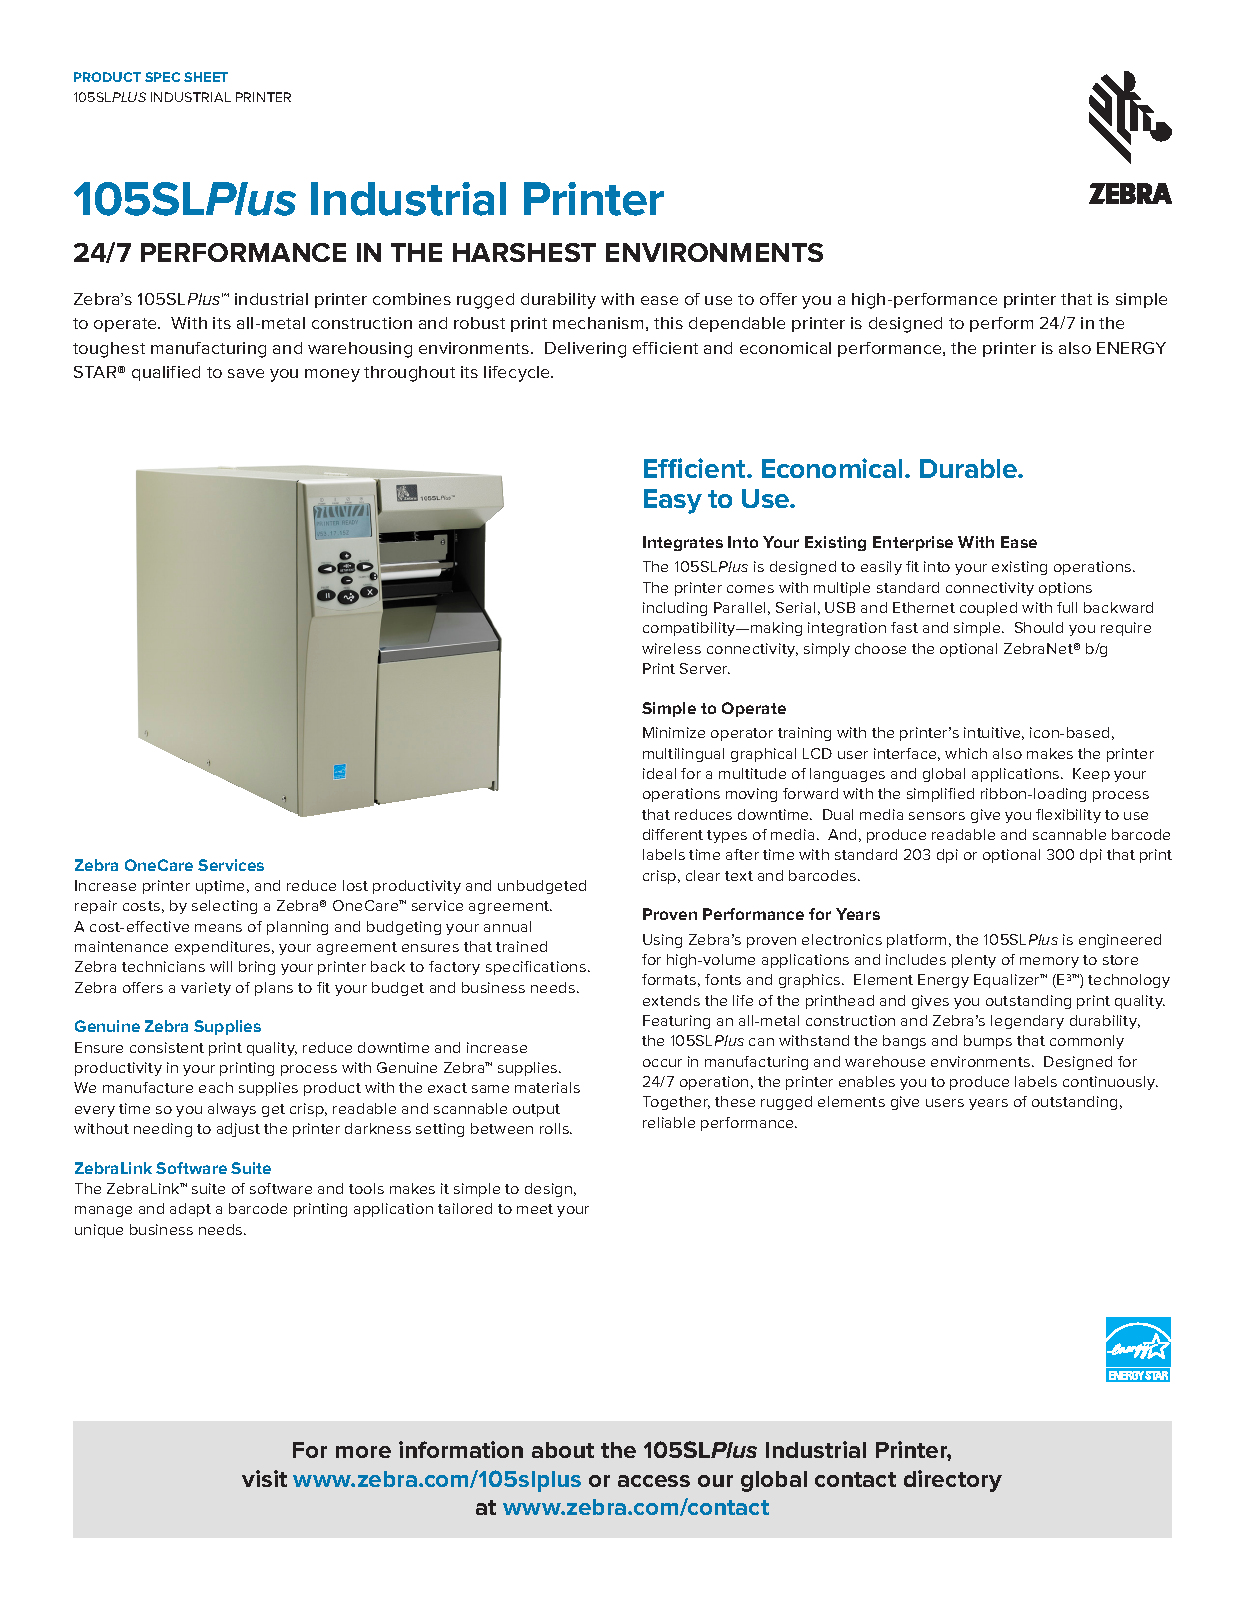  Describe the element at coordinates (206, 77) in the screenshot. I see `SHEET` at that location.
